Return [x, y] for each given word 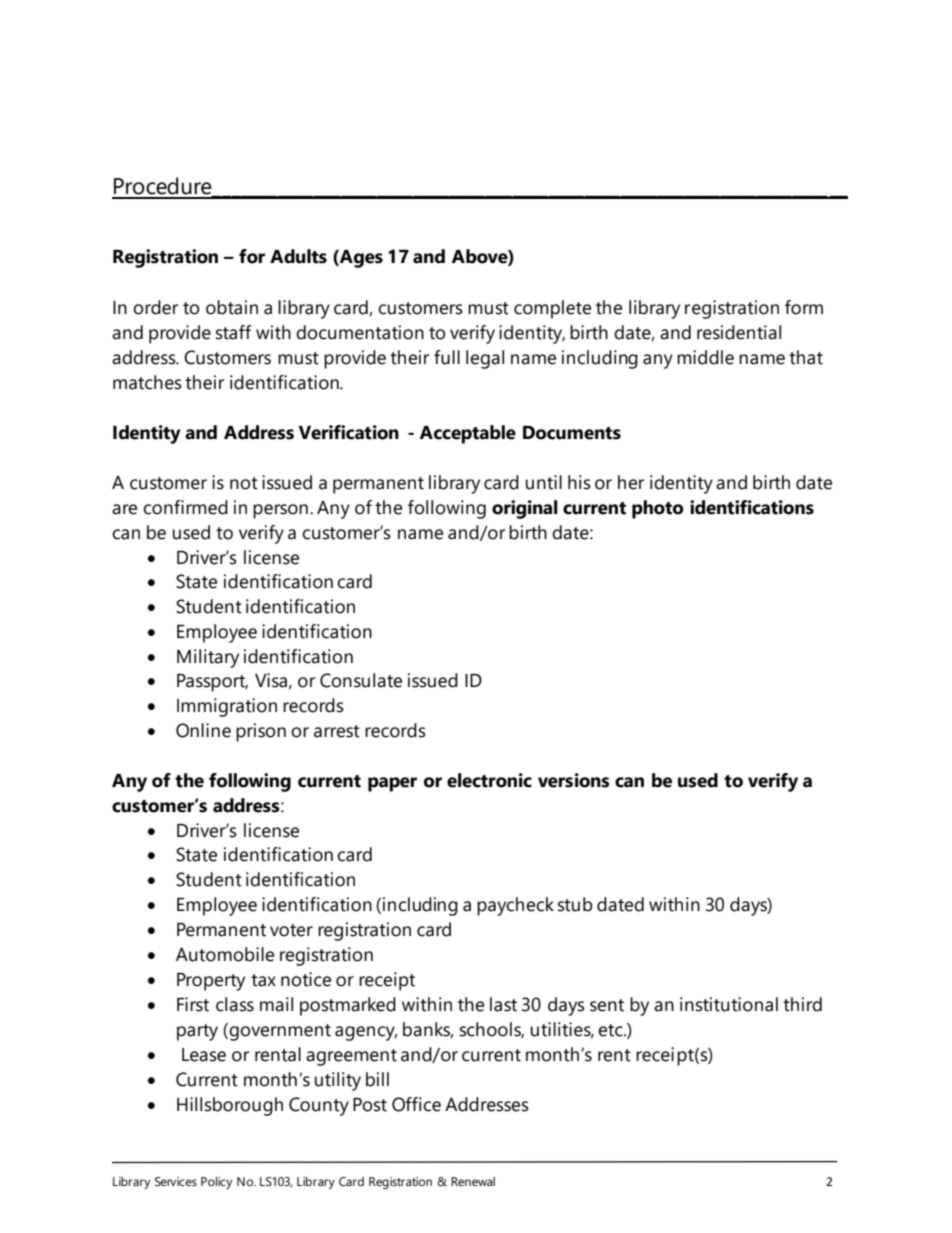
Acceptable [467, 434]
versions [573, 780]
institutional [729, 1004]
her [631, 482]
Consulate [361, 680]
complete [552, 309]
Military [208, 658]
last [503, 1004]
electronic [489, 780]
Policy [216, 1183]
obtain [232, 307]
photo [657, 509]
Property [211, 982]
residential [739, 332]
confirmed [185, 507]
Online [203, 730]
